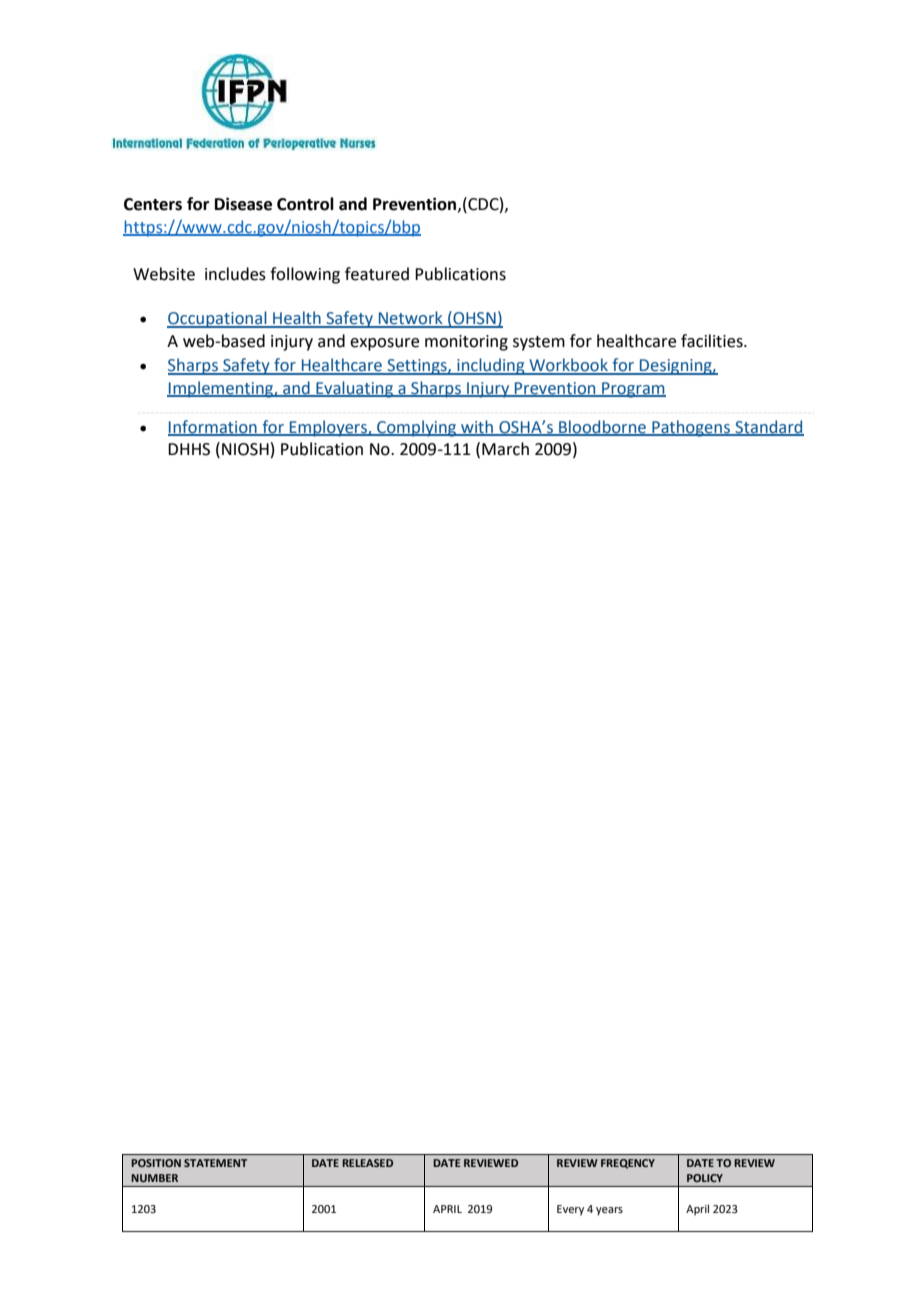 The width and height of the screenshot is (924, 1308). What do you see at coordinates (367, 1163) in the screenshot?
I see `RELEASED` at bounding box center [367, 1163].
